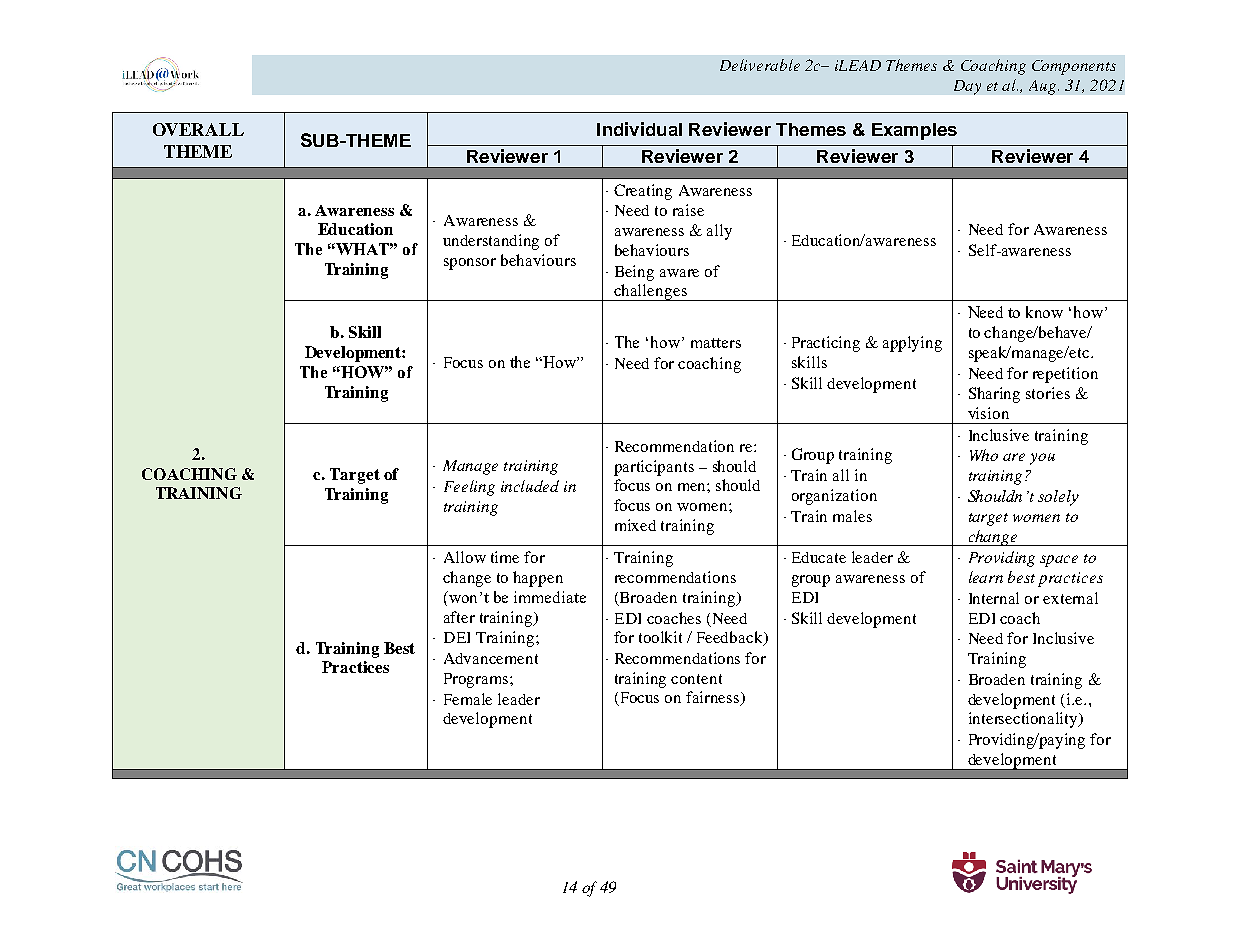 The height and width of the page is (952, 1233). What do you see at coordinates (716, 343) in the page?
I see `matters` at bounding box center [716, 343].
